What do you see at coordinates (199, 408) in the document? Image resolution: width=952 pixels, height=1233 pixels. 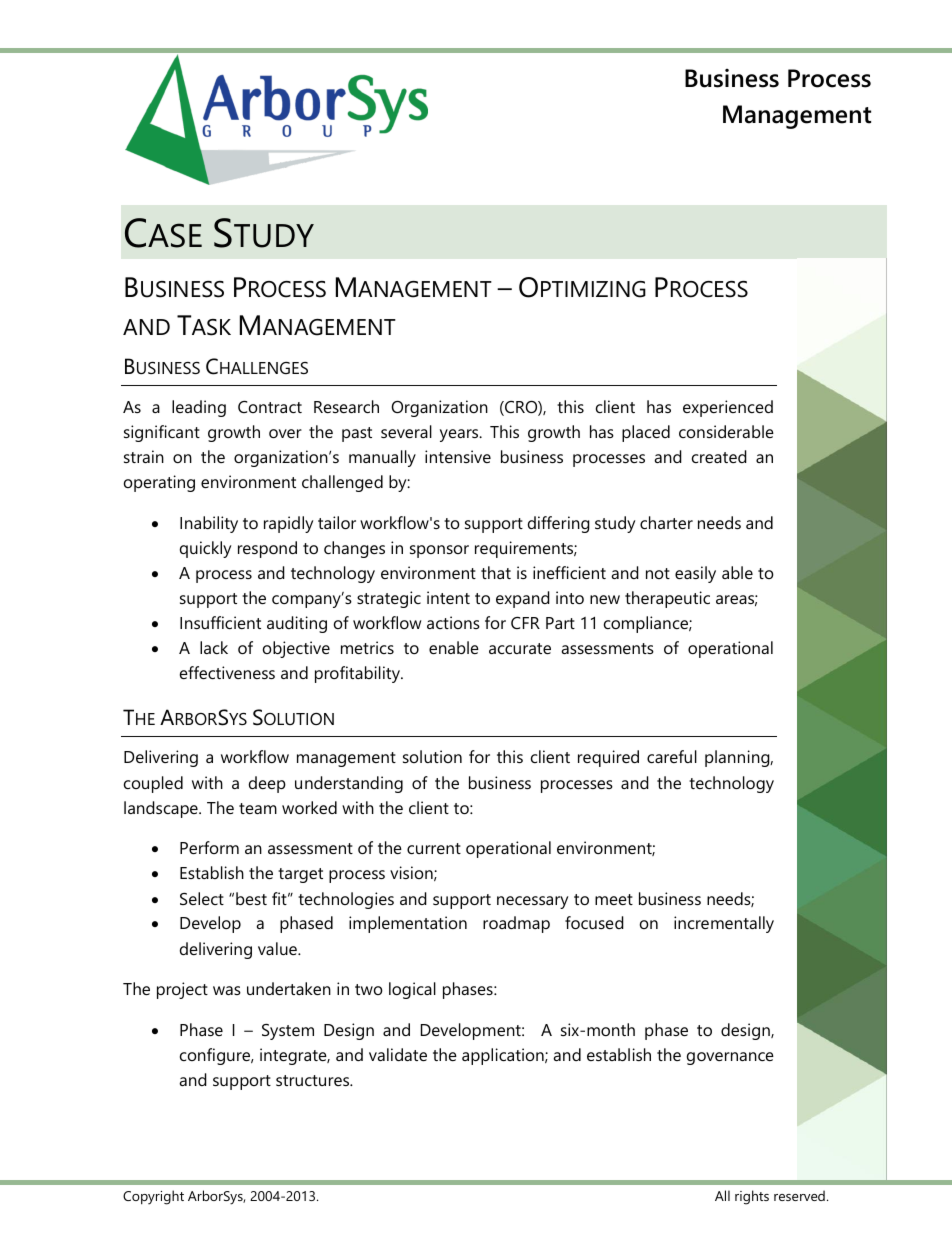 I see `leading` at bounding box center [199, 408].
